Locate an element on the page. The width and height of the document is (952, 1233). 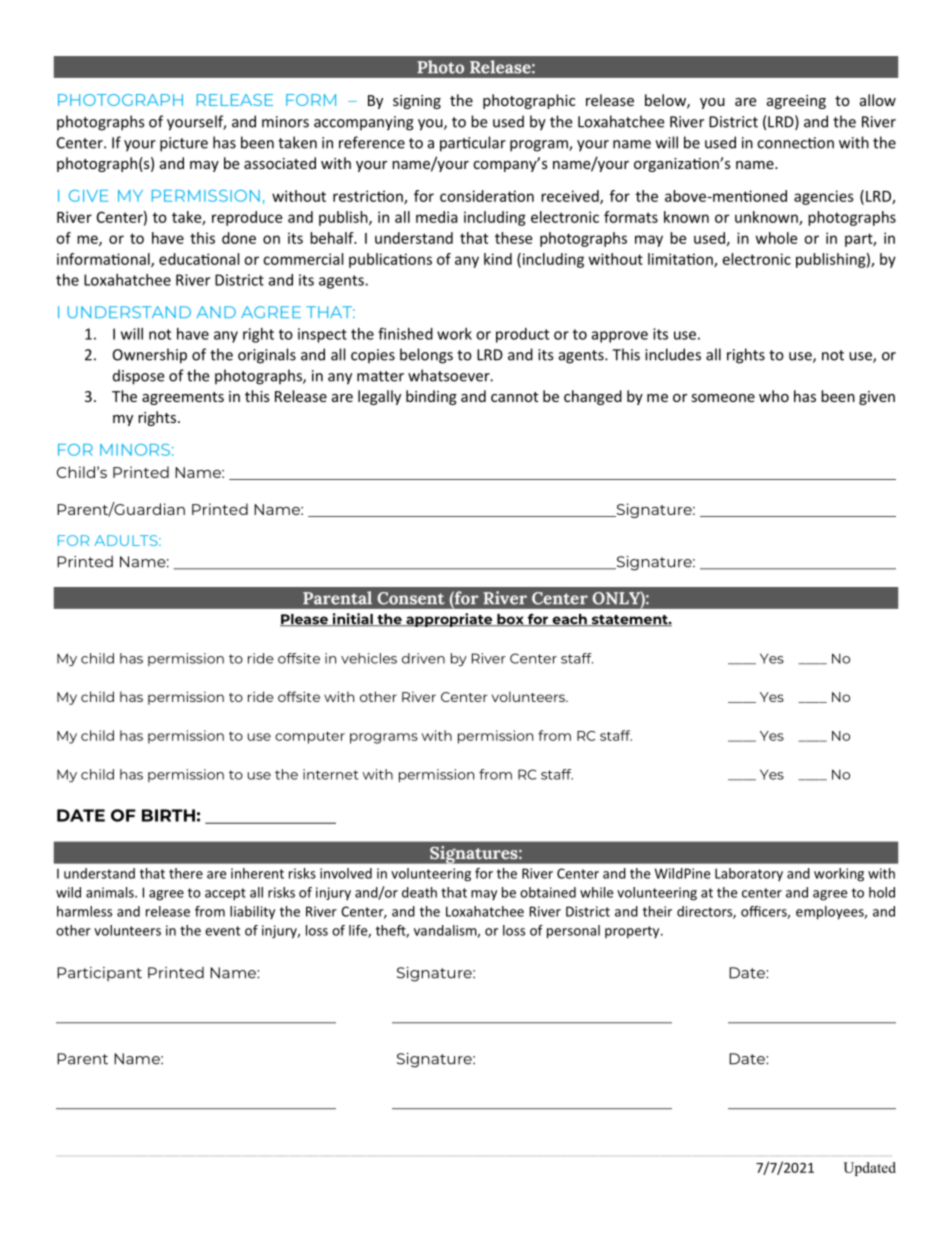
product is located at coordinates (522, 335).
